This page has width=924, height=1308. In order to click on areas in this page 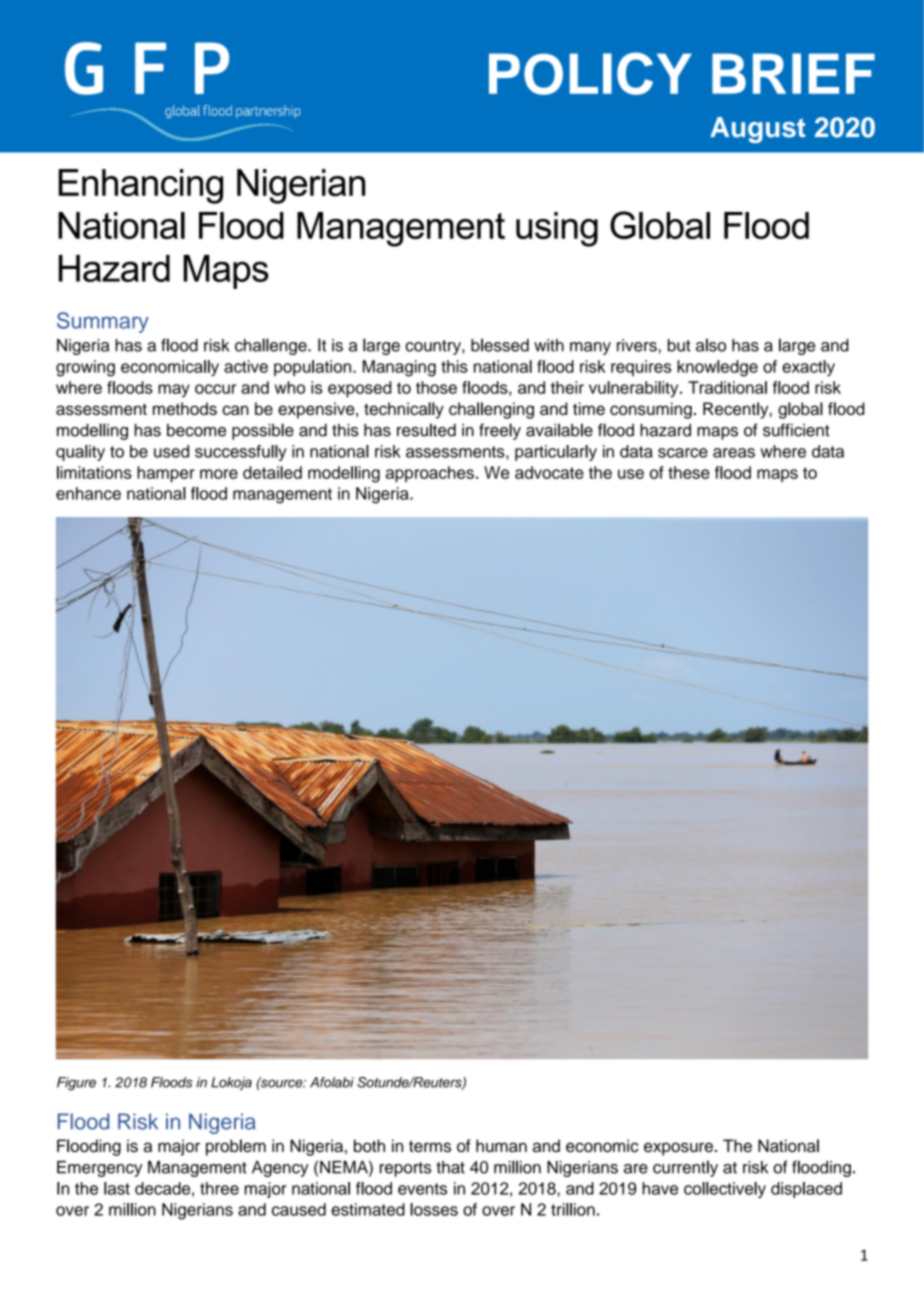, I will do `click(734, 453)`.
